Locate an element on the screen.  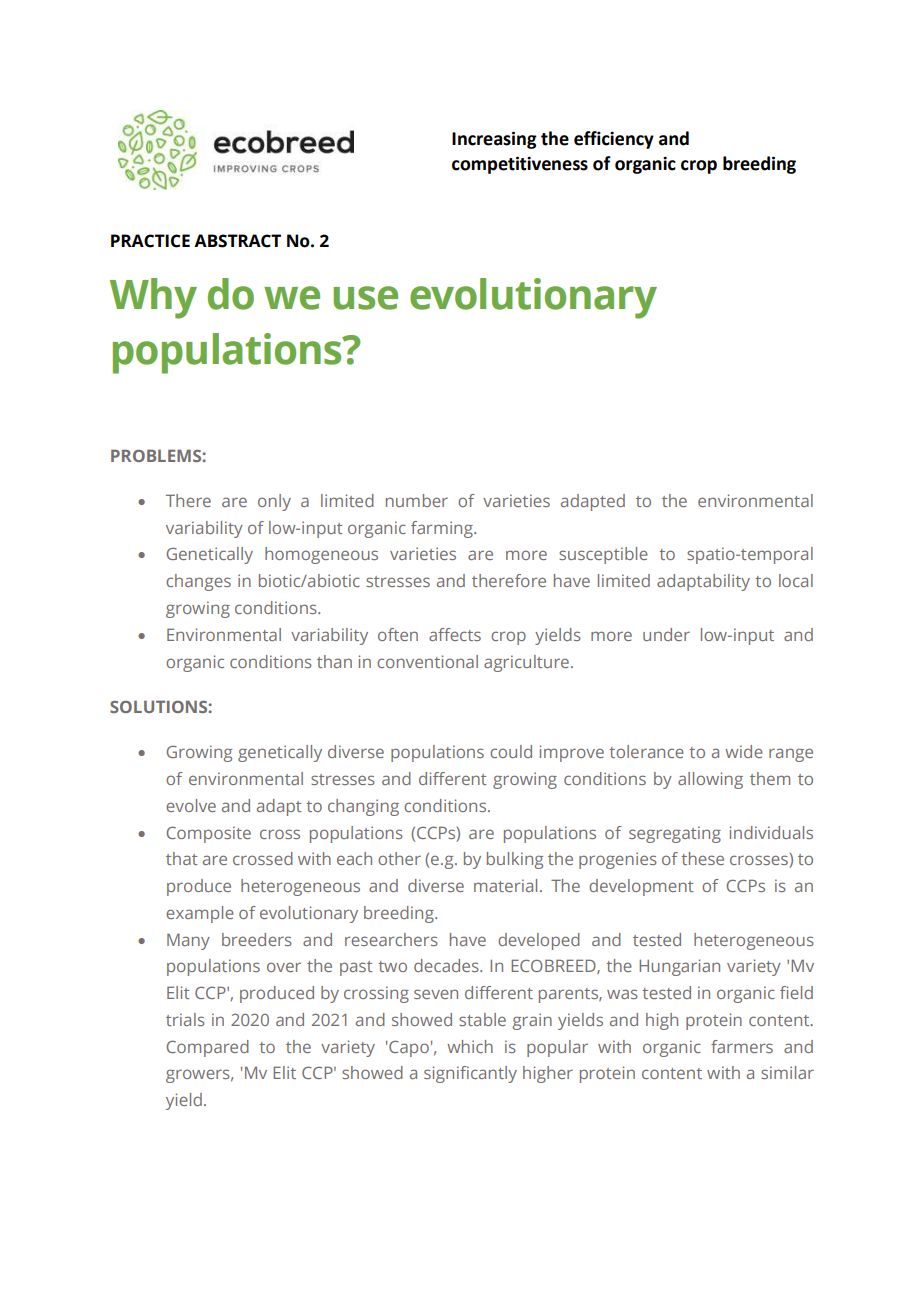
which is located at coordinates (470, 1046).
